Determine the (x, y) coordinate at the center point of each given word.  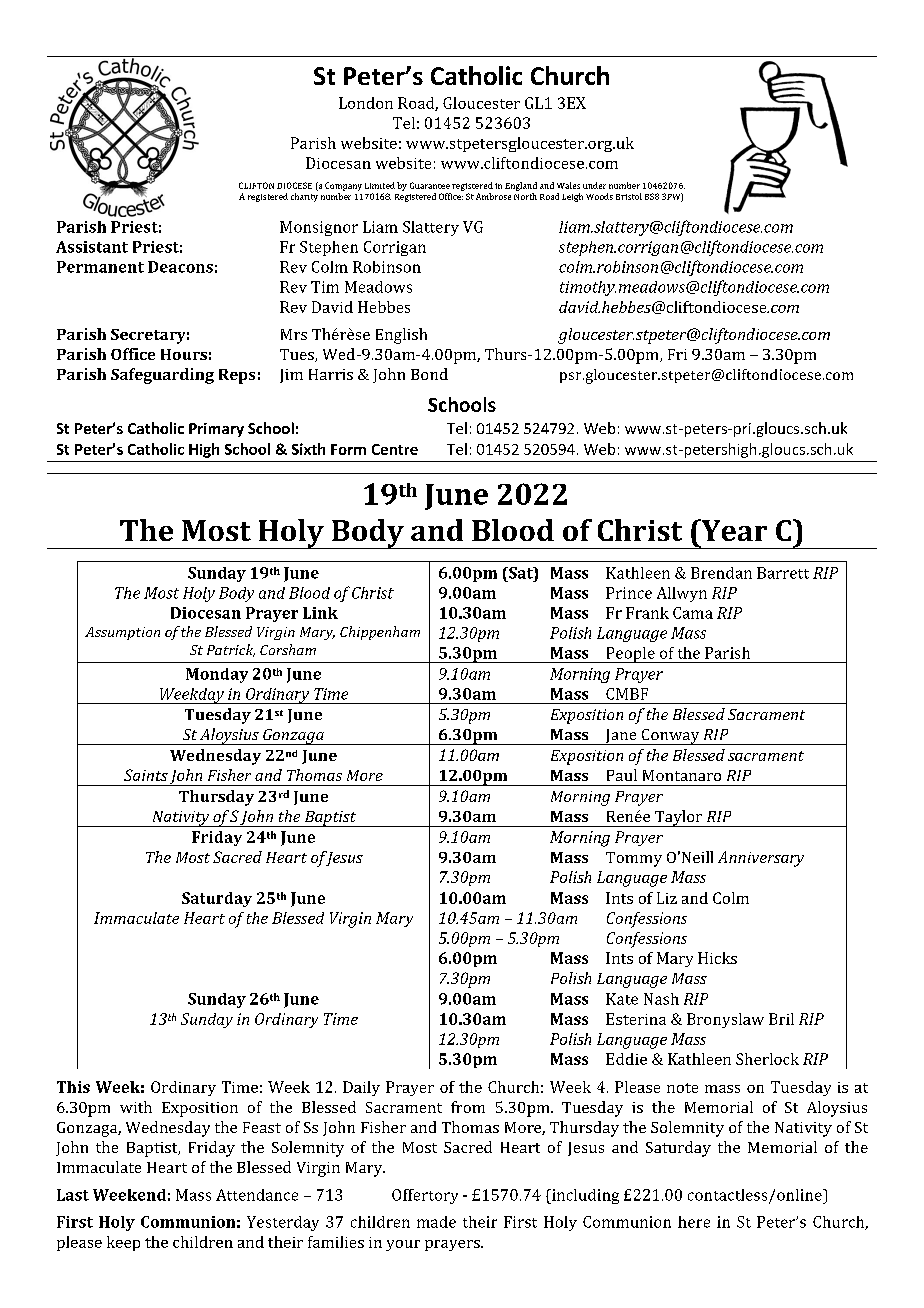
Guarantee (430, 185)
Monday (217, 675)
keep (123, 1243)
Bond (429, 374)
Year (733, 530)
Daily (361, 1088)
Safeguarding (162, 376)
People (630, 655)
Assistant (92, 247)
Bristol (629, 196)
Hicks (717, 958)
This (73, 1087)
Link (320, 613)
